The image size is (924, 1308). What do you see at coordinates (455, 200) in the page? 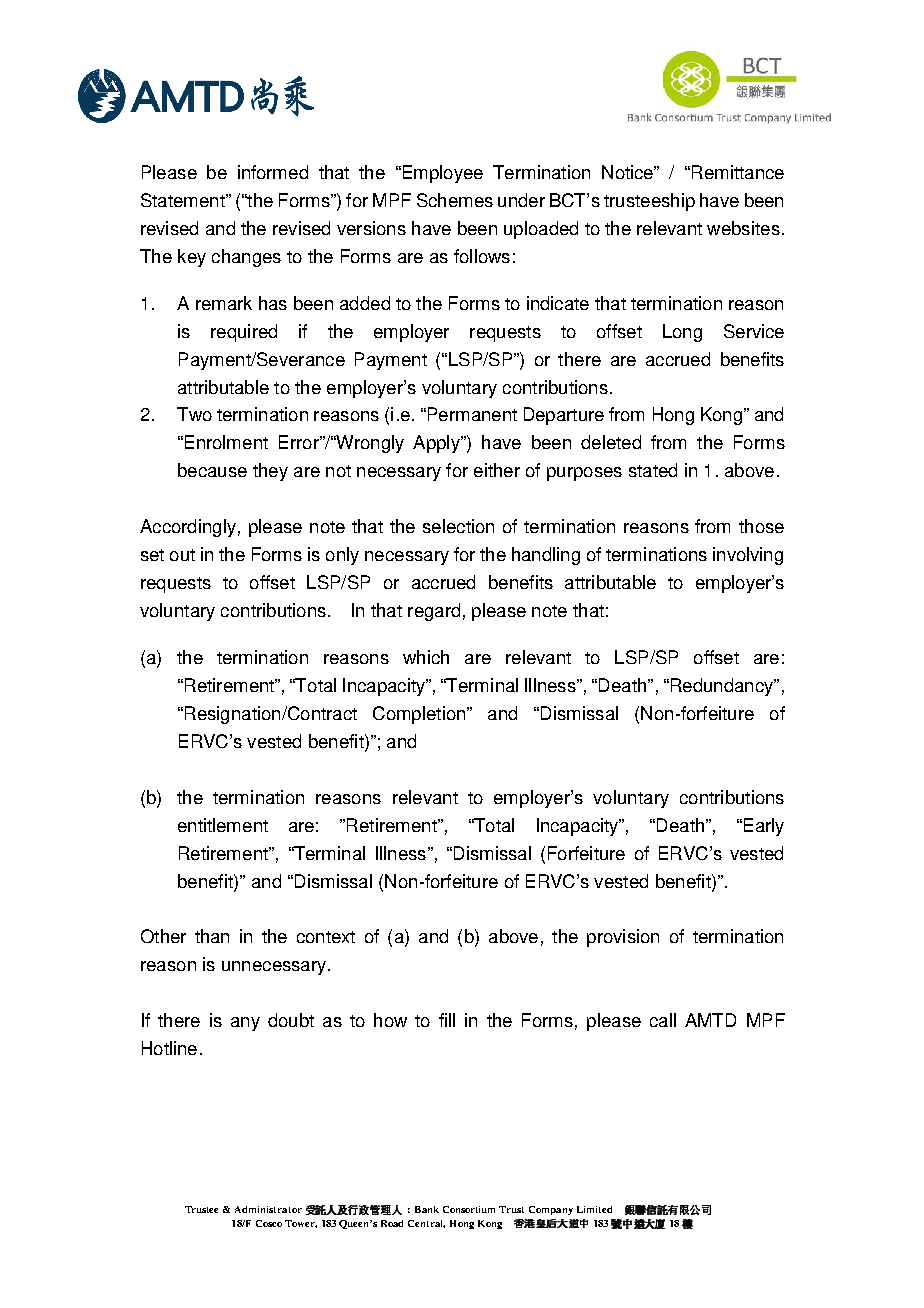
I see `Schemes` at bounding box center [455, 200].
